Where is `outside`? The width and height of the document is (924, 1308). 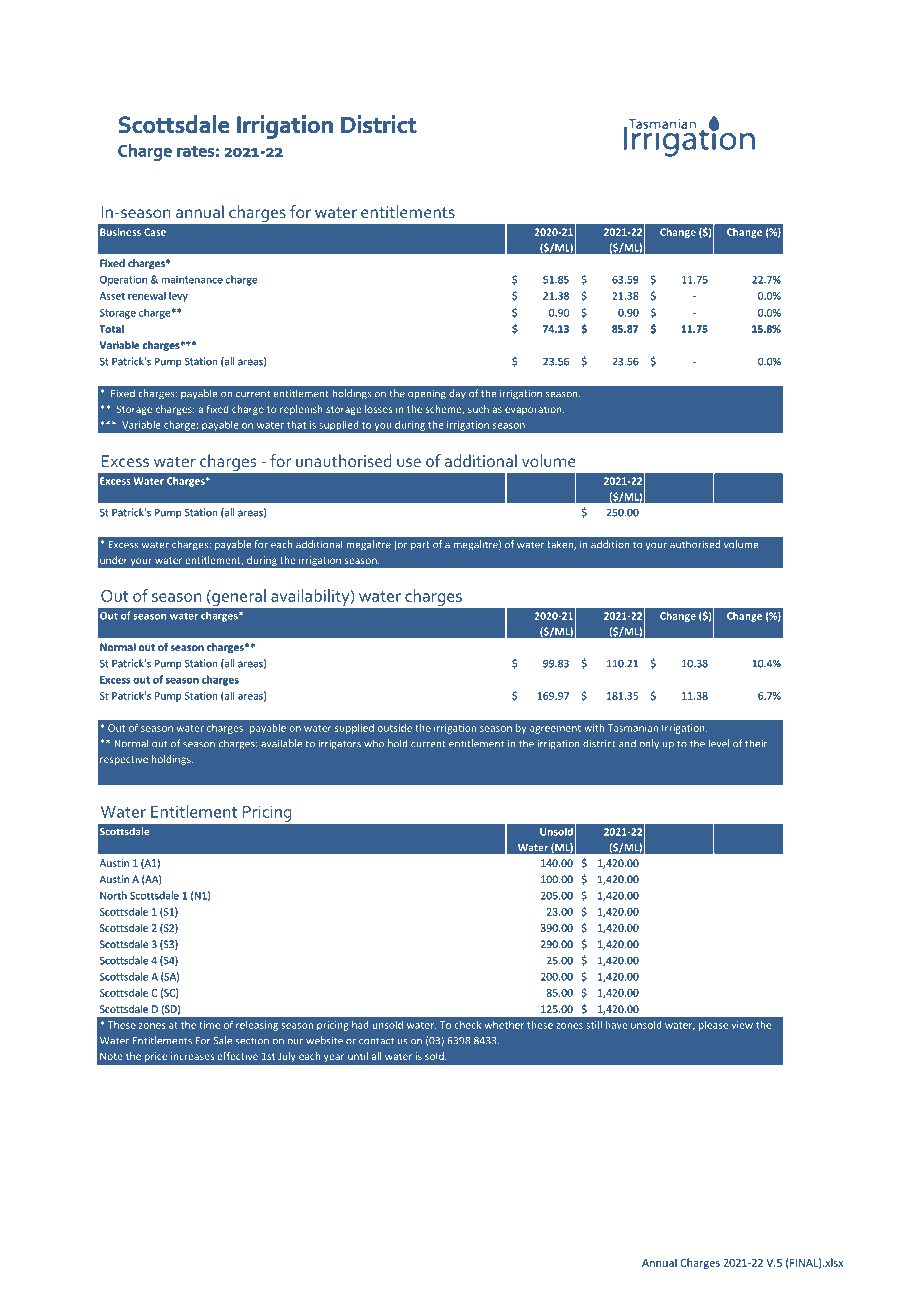
outside is located at coordinates (395, 728).
